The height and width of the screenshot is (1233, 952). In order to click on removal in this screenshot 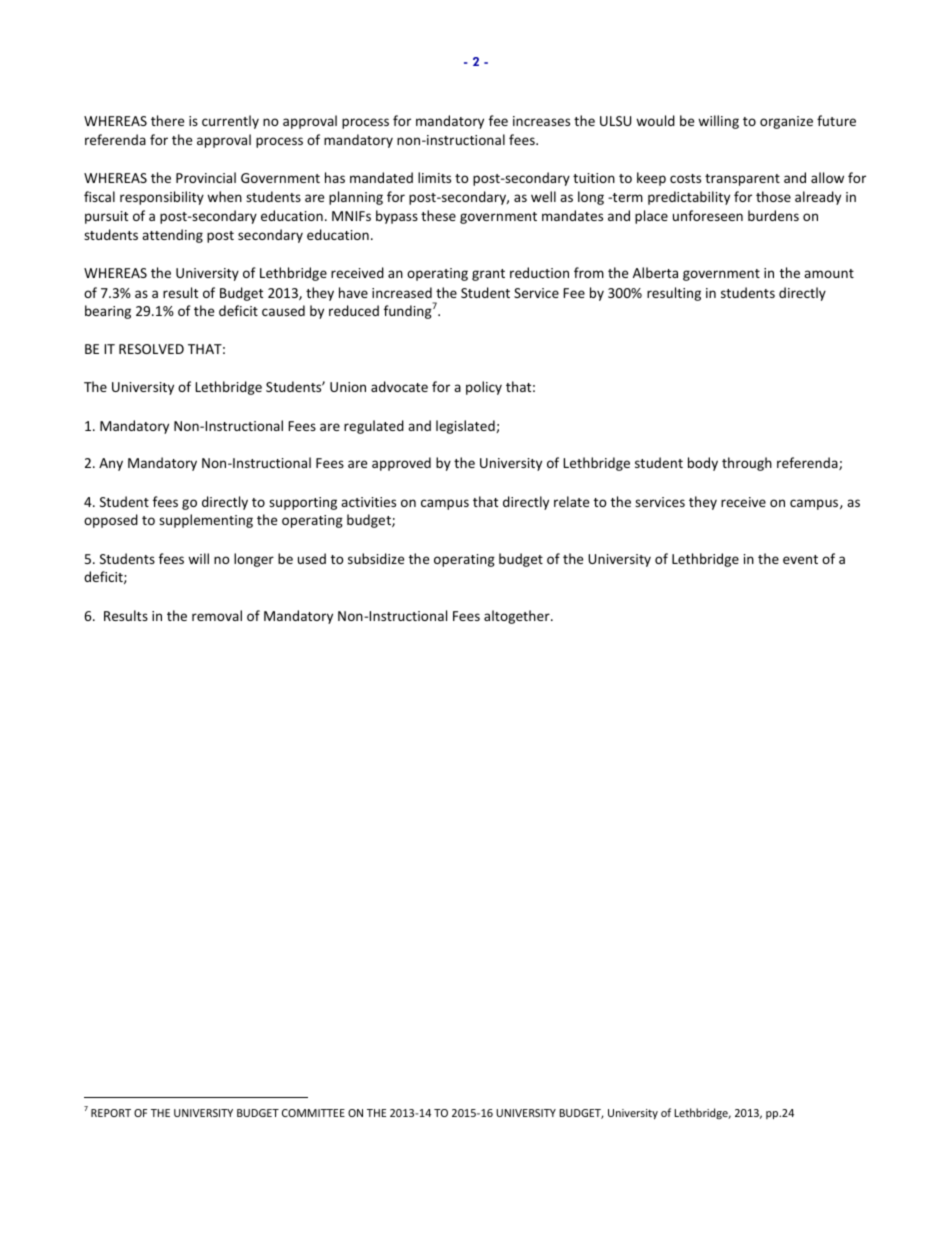, I will do `click(217, 615)`.
